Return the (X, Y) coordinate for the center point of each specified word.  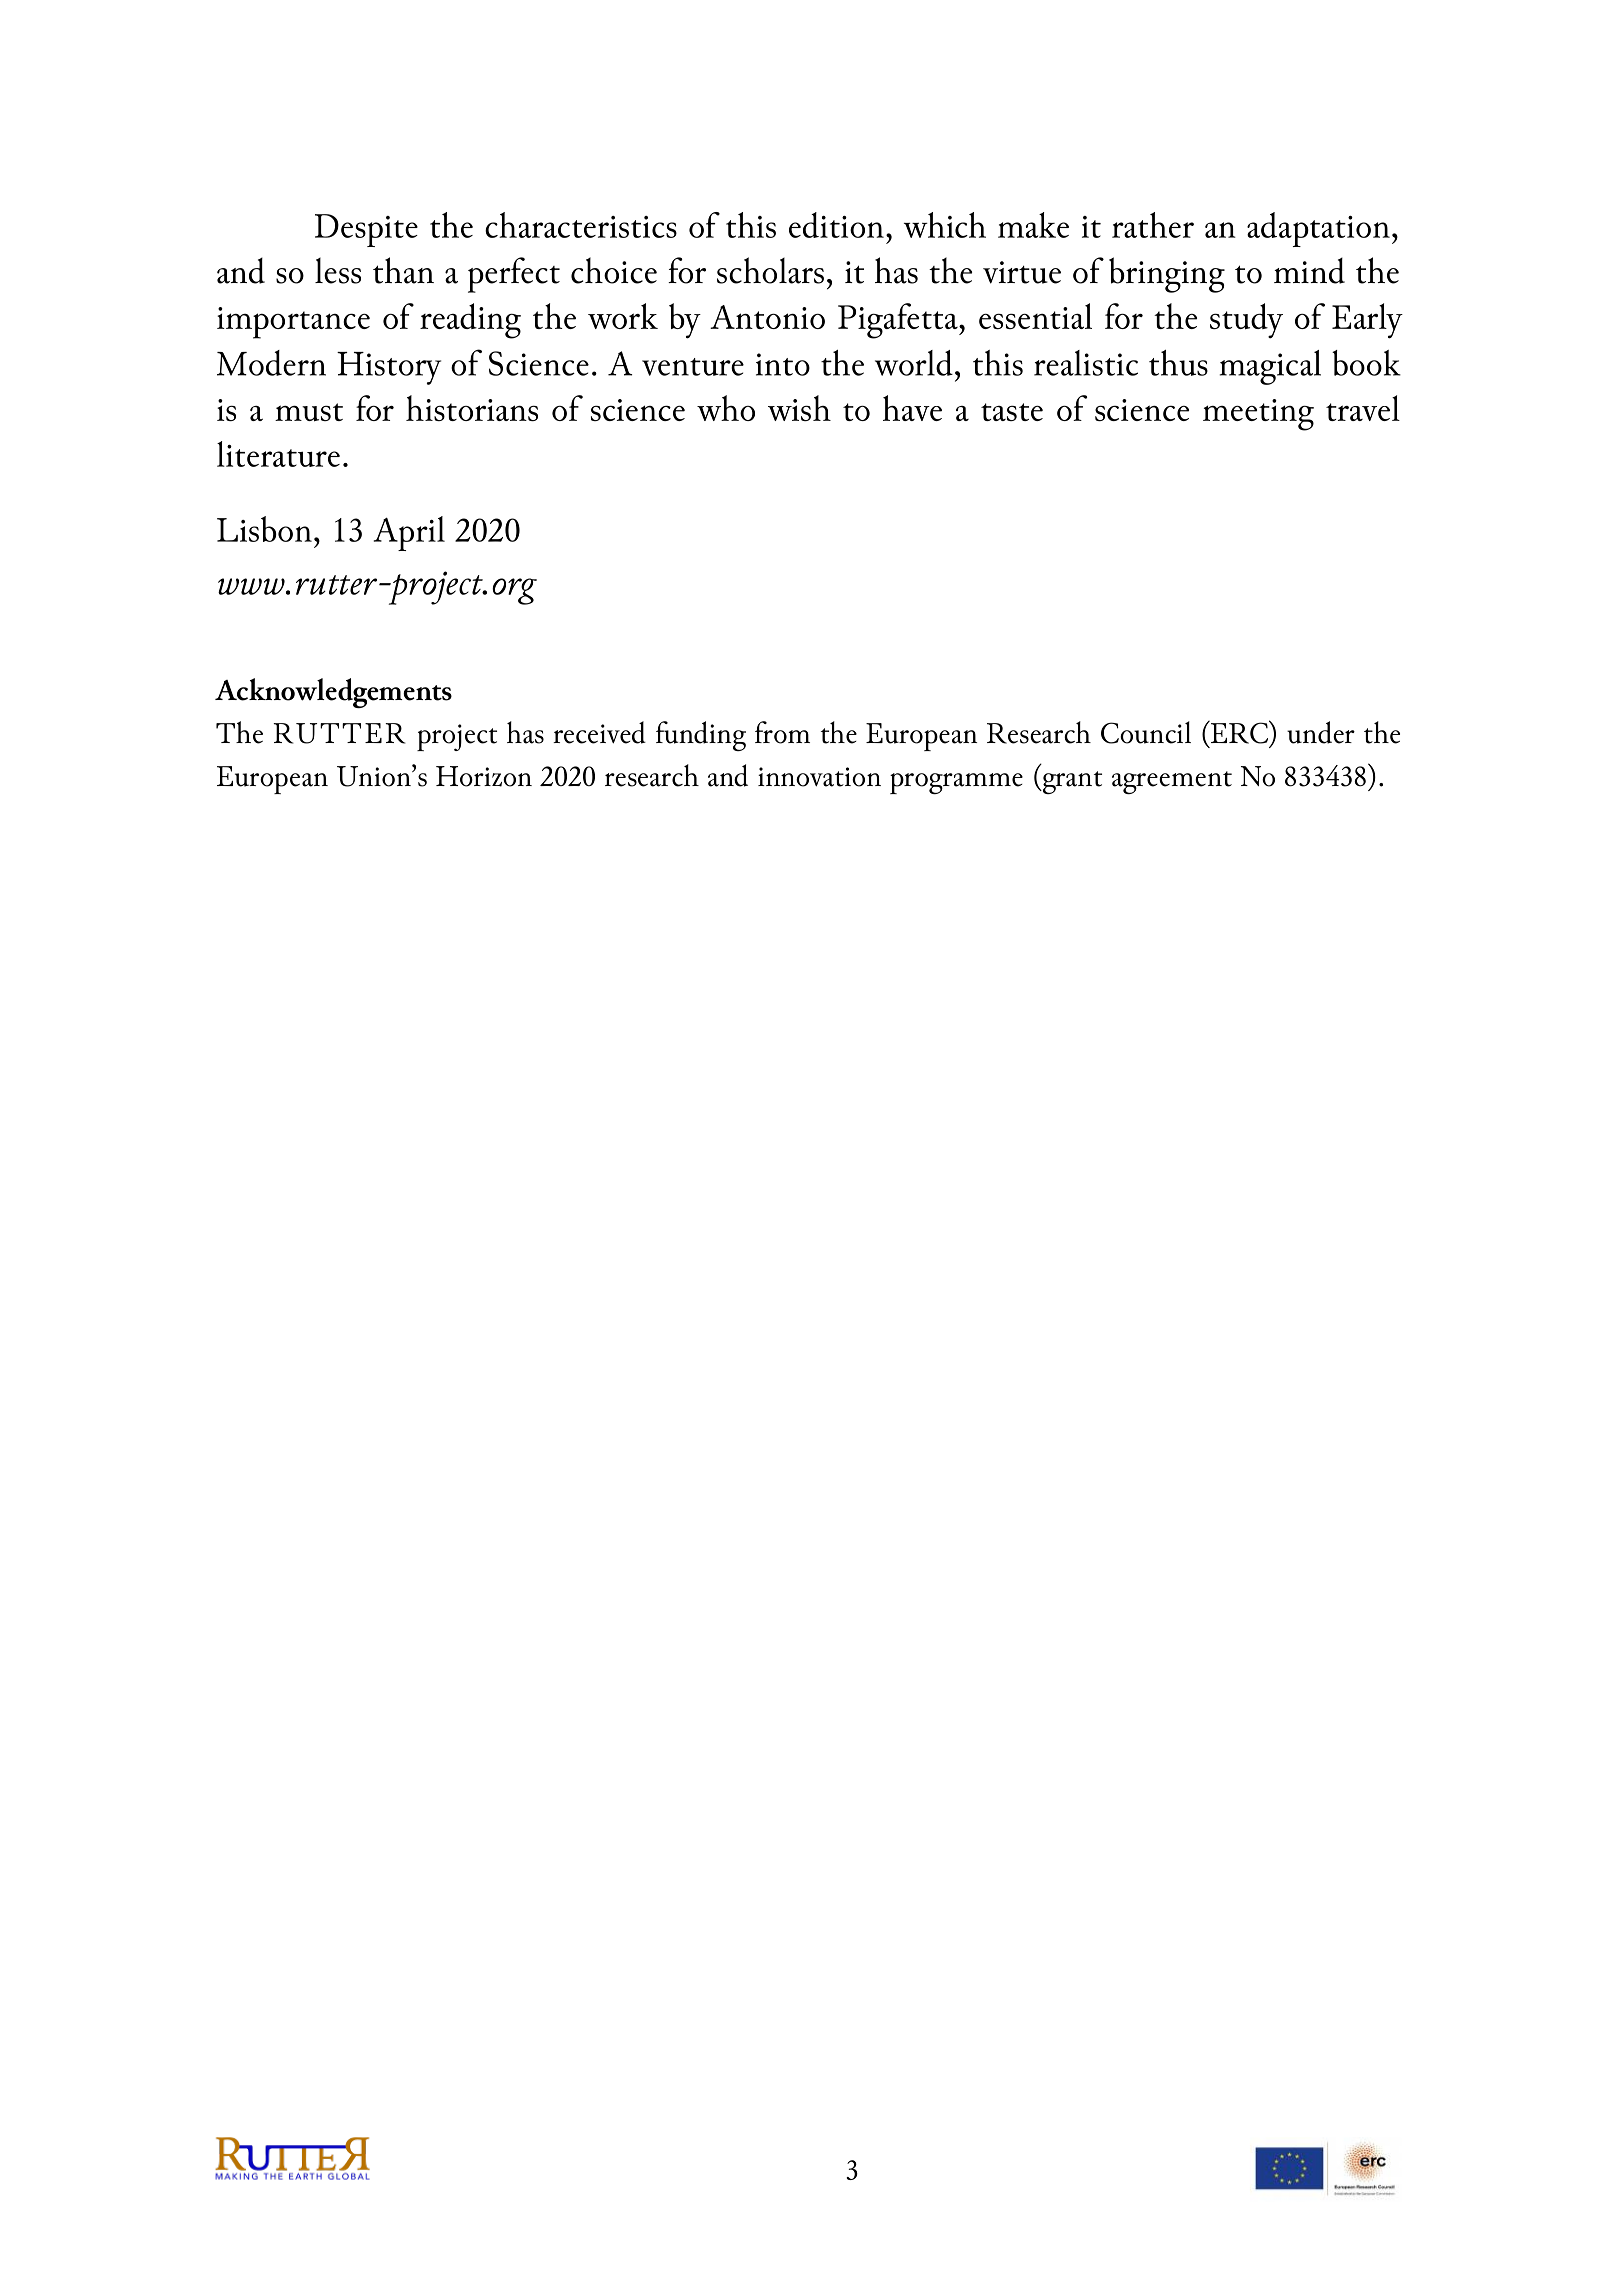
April (409, 533)
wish (799, 408)
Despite (366, 230)
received (599, 732)
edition (836, 225)
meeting (1258, 415)
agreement (1172, 782)
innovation (819, 777)
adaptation (1318, 229)
